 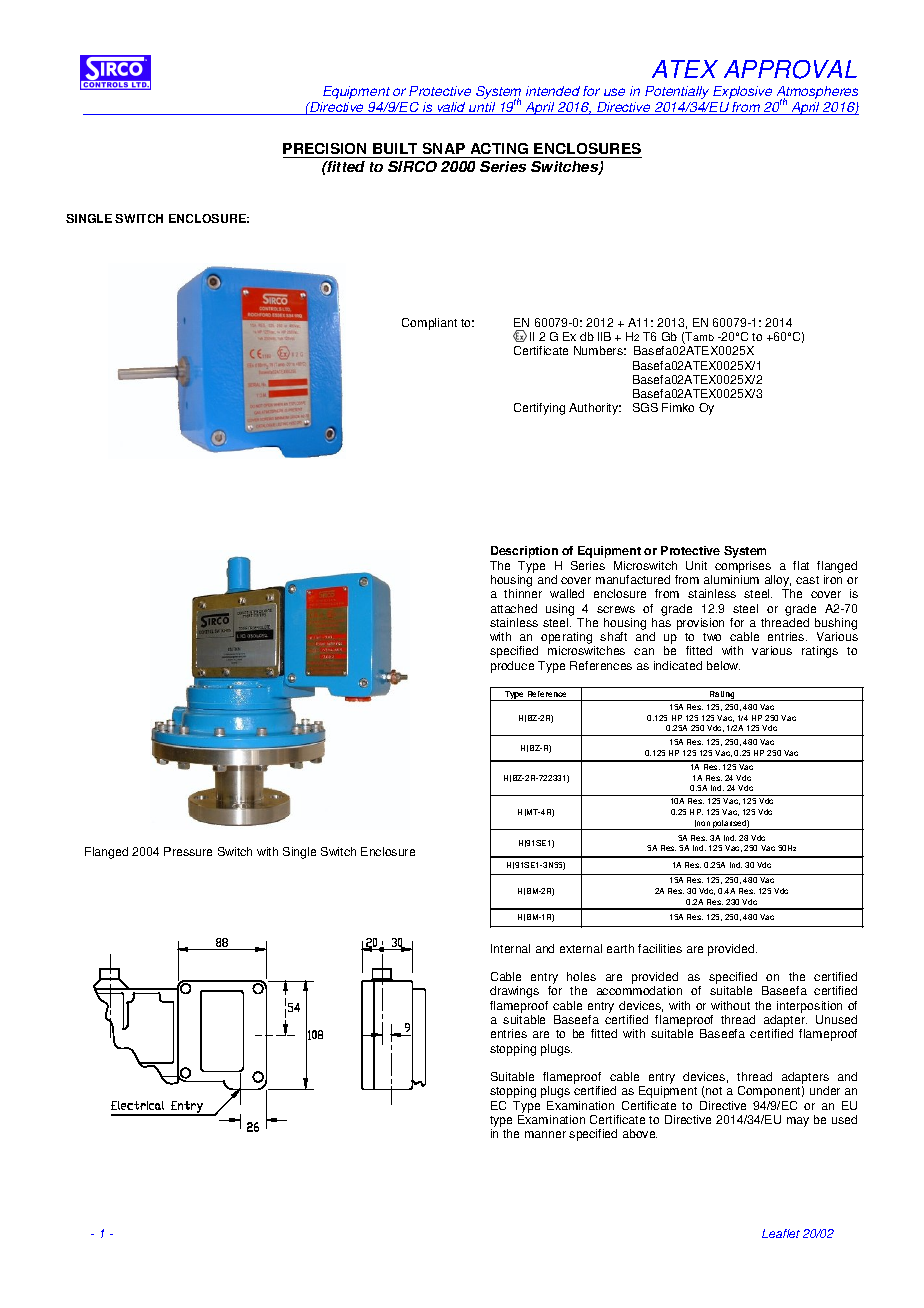 What do you see at coordinates (326, 150) in the screenshot?
I see `PRECISION` at bounding box center [326, 150].
